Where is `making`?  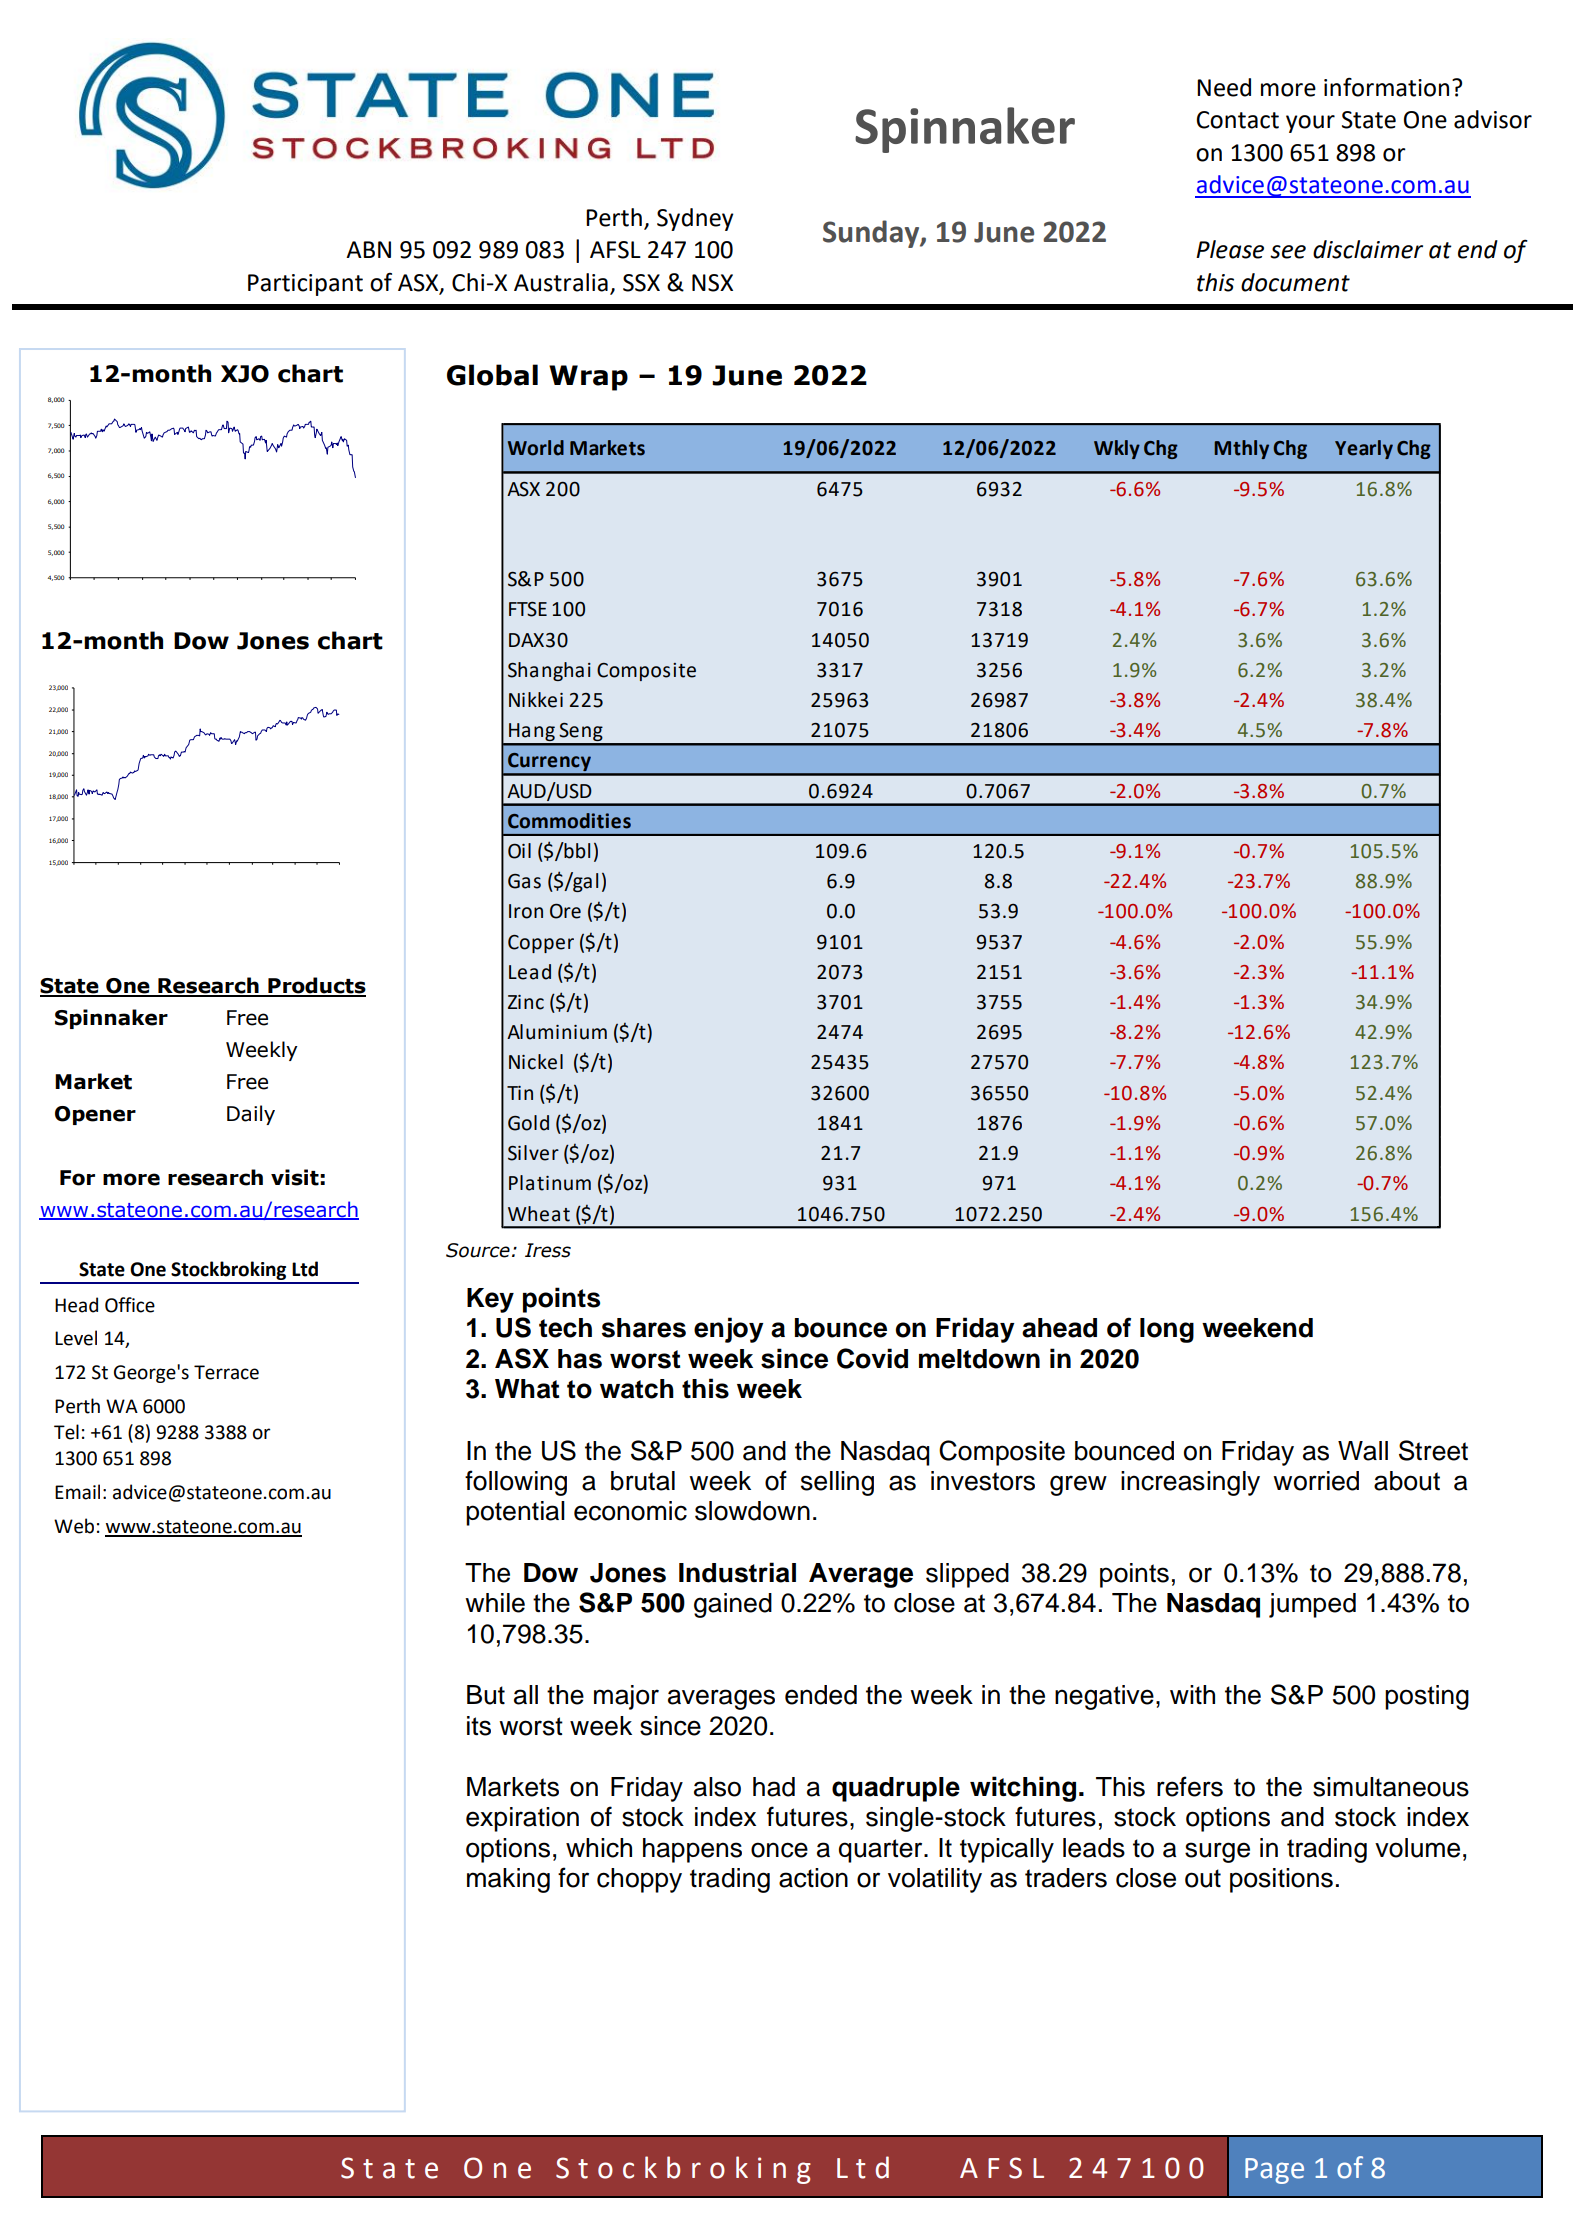 making is located at coordinates (508, 1880).
